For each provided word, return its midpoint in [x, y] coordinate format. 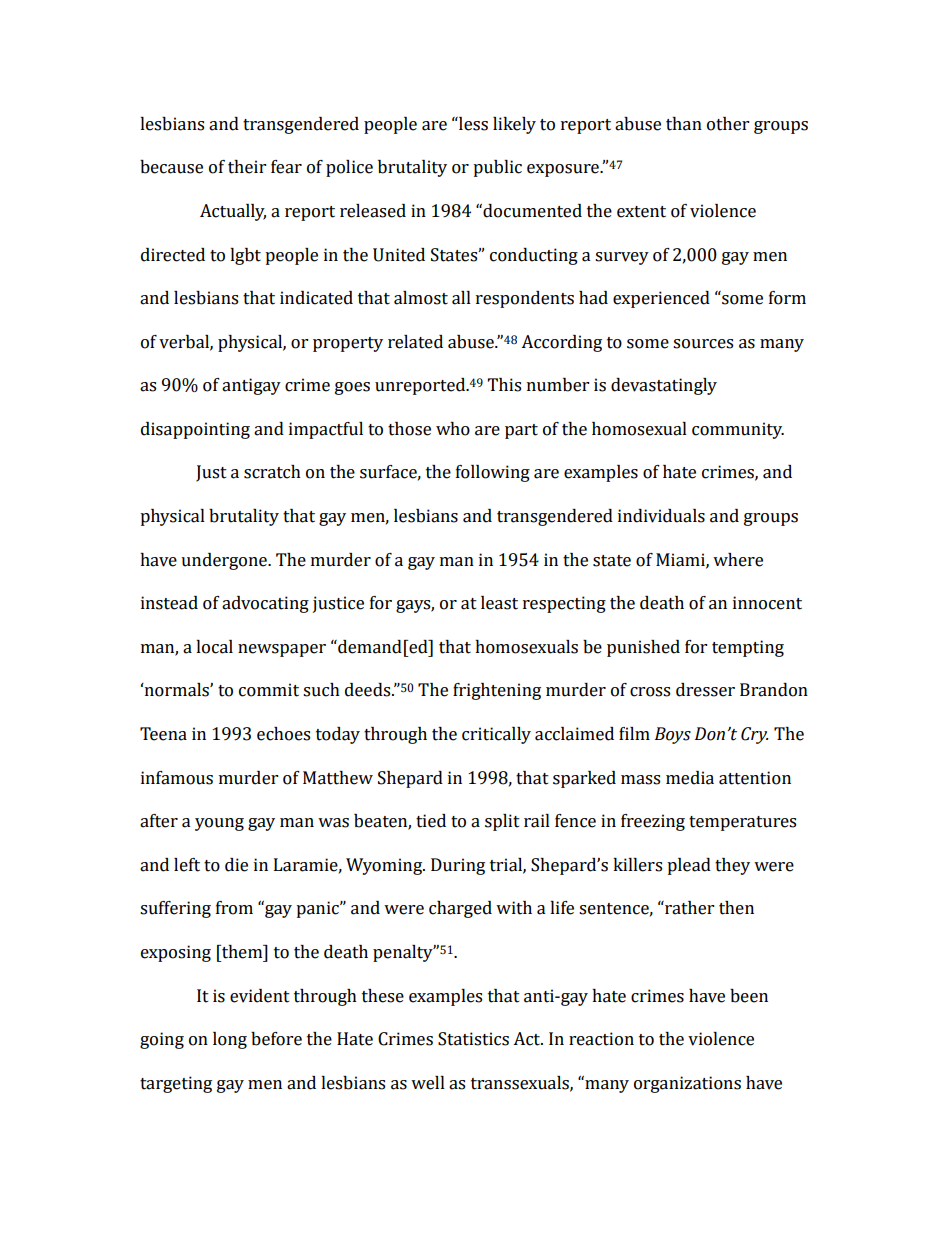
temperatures [742, 823]
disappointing [195, 430]
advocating [265, 604]
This [504, 385]
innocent [767, 603]
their [247, 167]
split [502, 822]
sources [703, 344]
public [497, 168]
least [499, 603]
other [728, 124]
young [219, 824]
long [230, 1040]
